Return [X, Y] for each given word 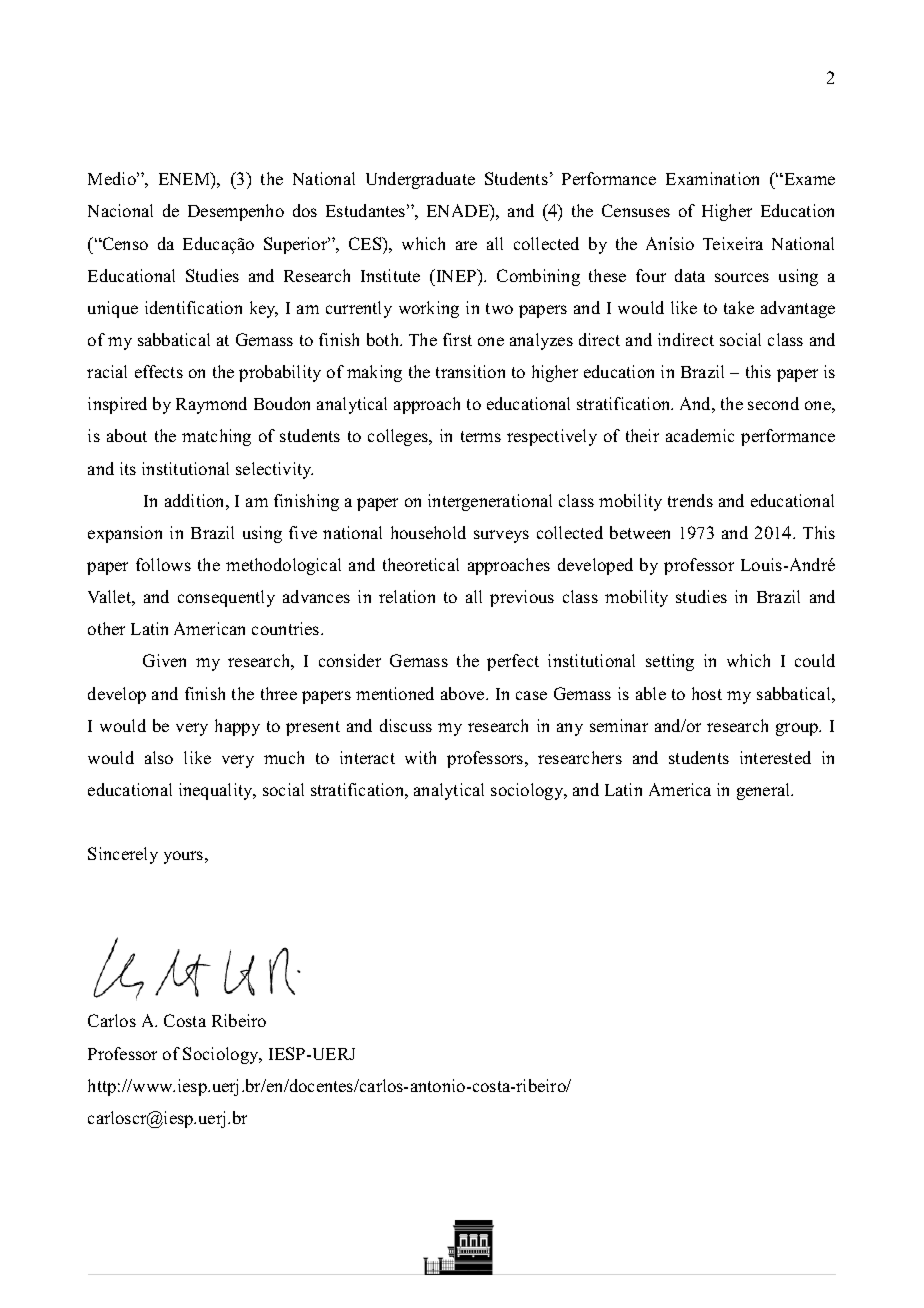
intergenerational [490, 502]
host [707, 693]
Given [164, 660]
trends [690, 500]
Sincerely [123, 855]
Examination [712, 178]
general [765, 791]
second [773, 403]
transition [470, 371]
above [464, 693]
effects [159, 371]
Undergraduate [420, 180]
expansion [125, 534]
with [420, 757]
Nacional [120, 210]
